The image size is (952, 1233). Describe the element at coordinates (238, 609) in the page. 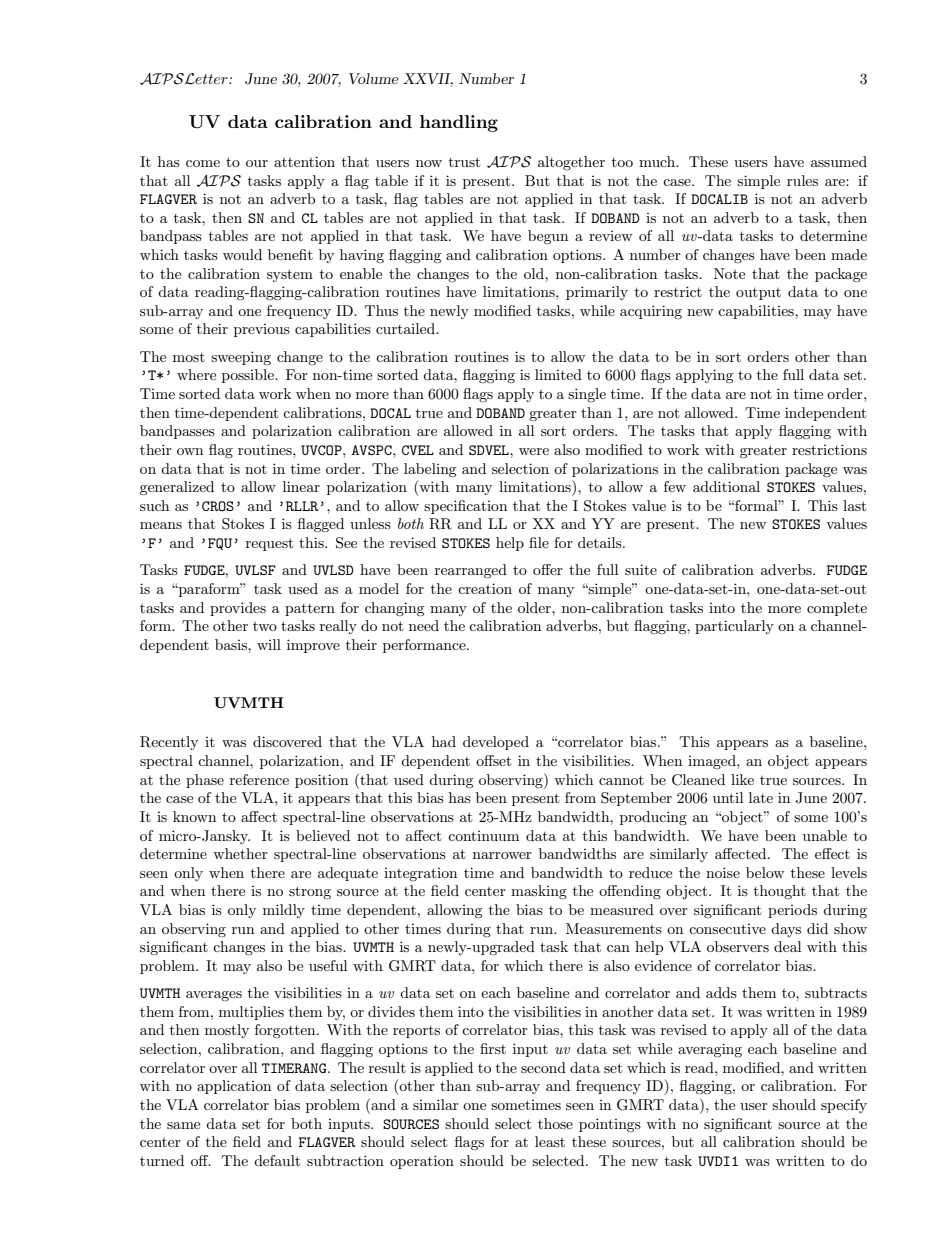

I see `provides` at that location.
